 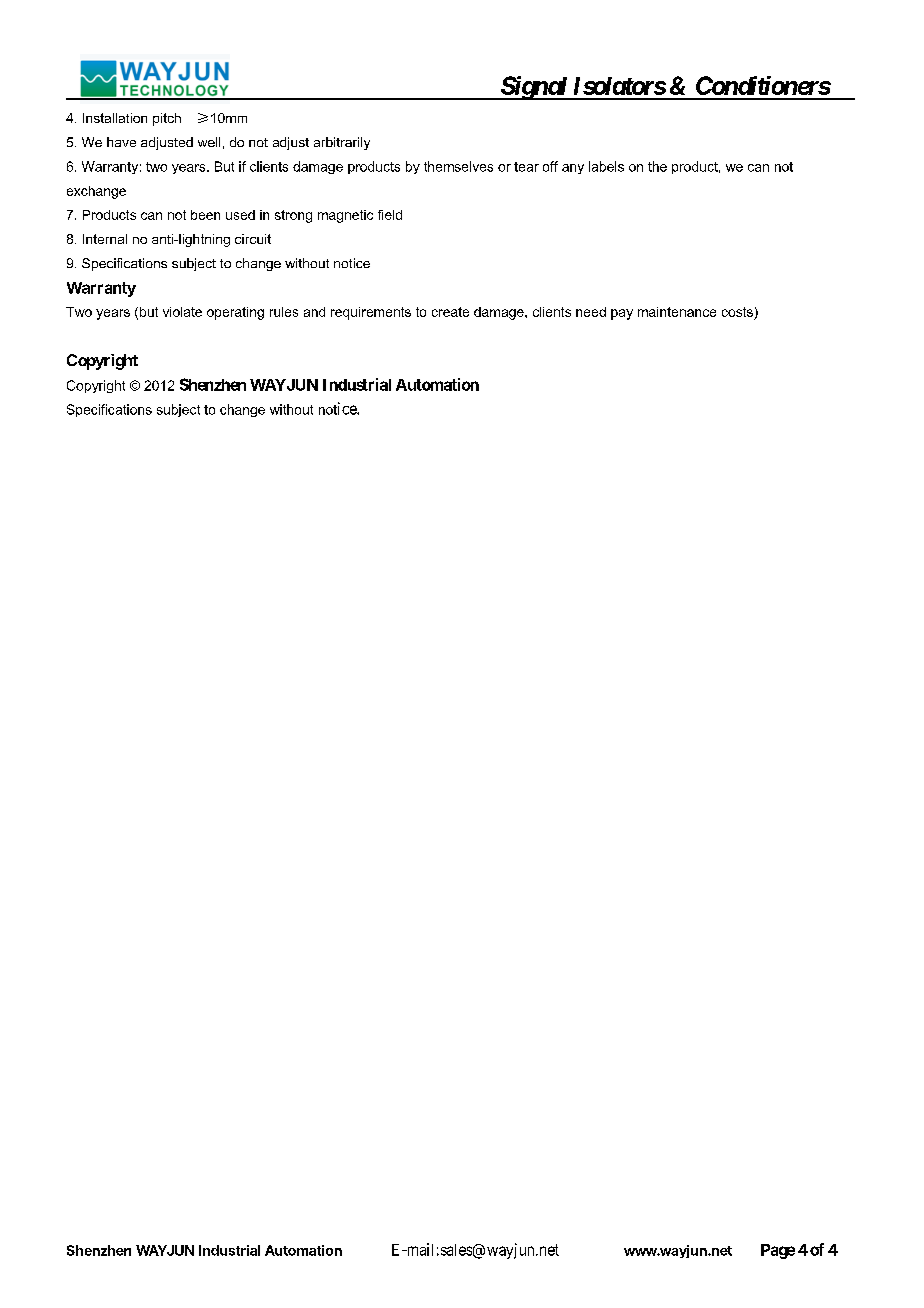 I want to click on create, so click(x=450, y=312).
